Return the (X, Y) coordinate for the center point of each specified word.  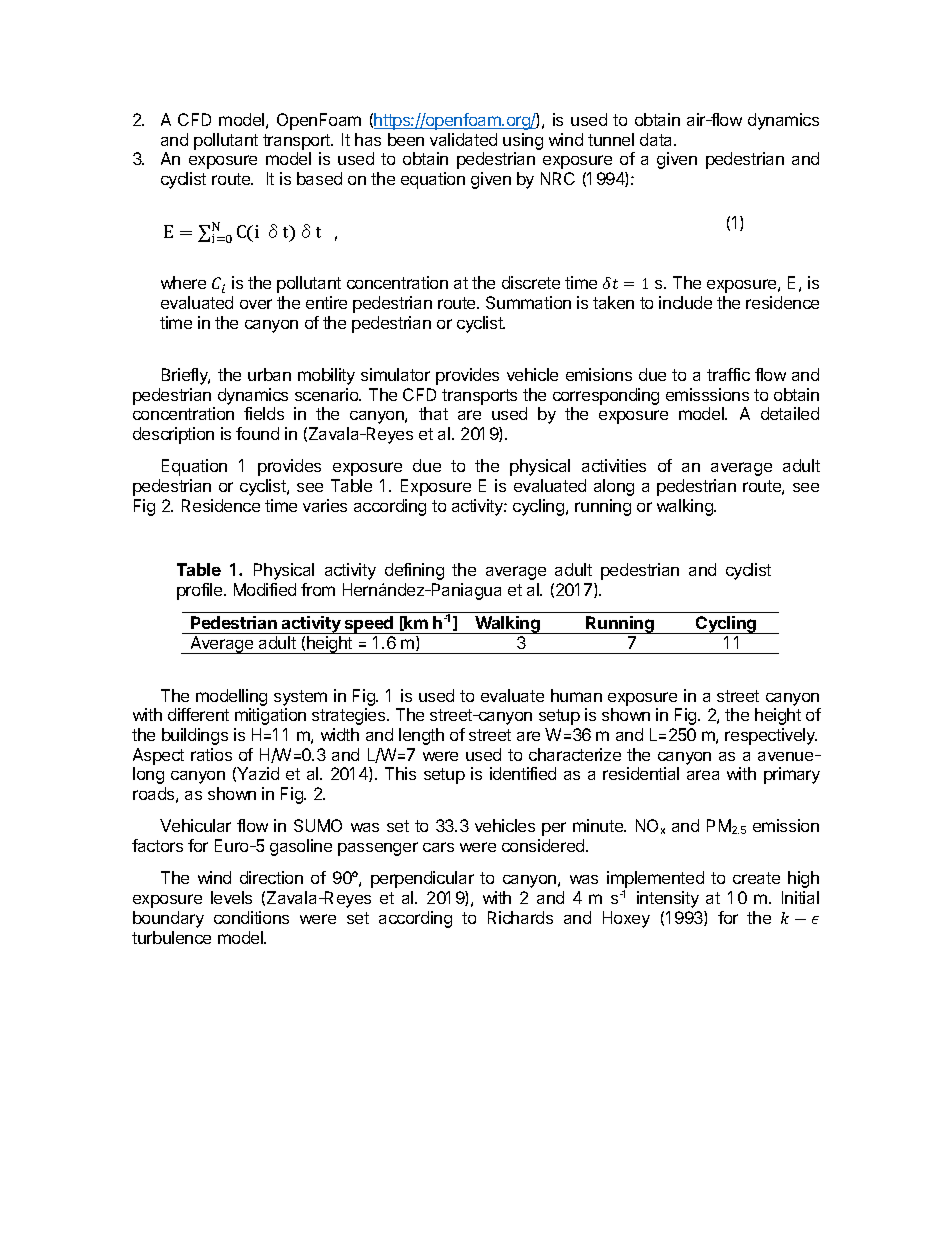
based (319, 178)
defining (414, 571)
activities (614, 465)
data (657, 139)
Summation (528, 302)
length (421, 736)
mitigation (270, 716)
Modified (265, 589)
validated (463, 139)
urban (269, 374)
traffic (728, 374)
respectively (771, 736)
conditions (251, 917)
